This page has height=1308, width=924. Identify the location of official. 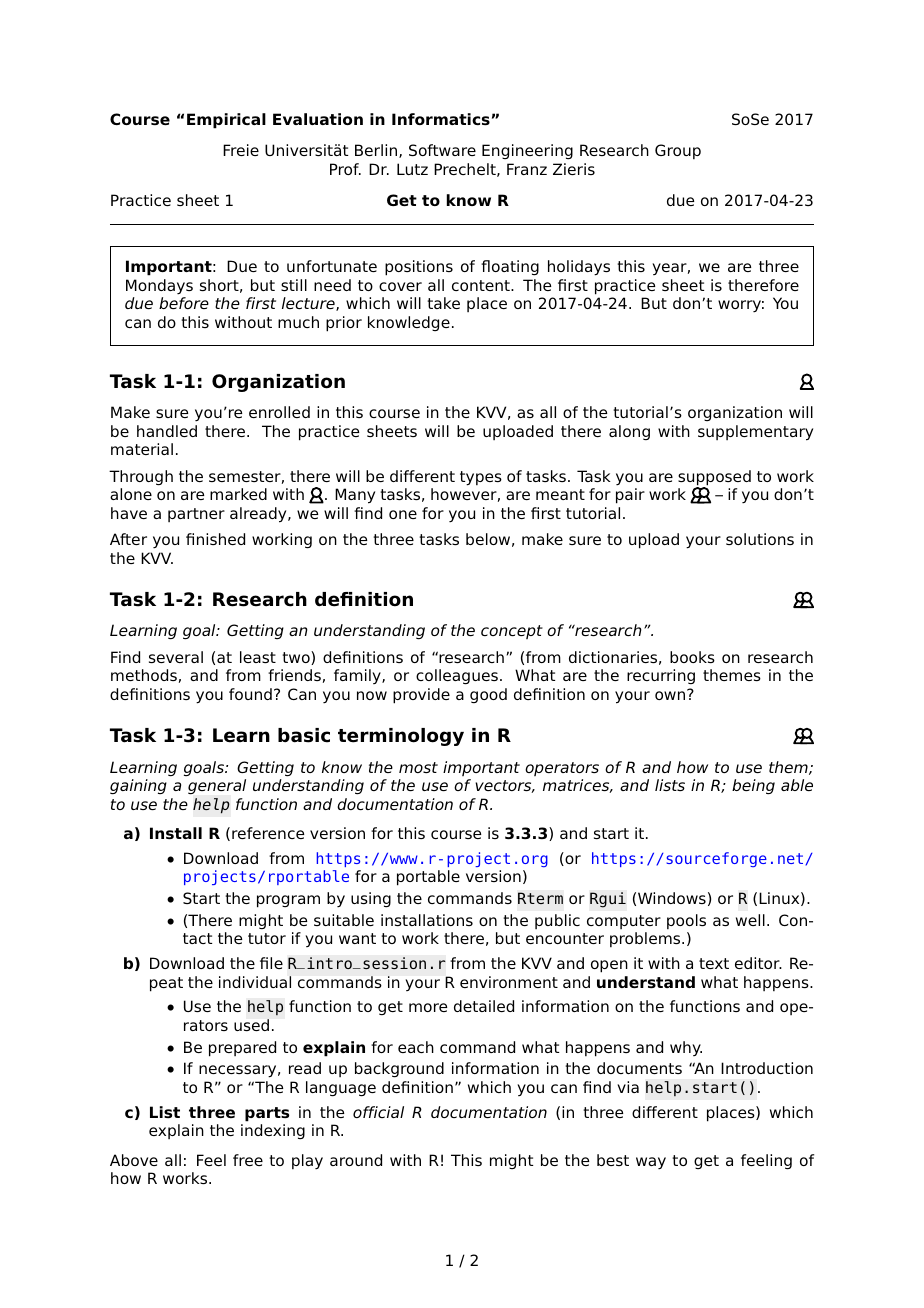
(378, 1112).
